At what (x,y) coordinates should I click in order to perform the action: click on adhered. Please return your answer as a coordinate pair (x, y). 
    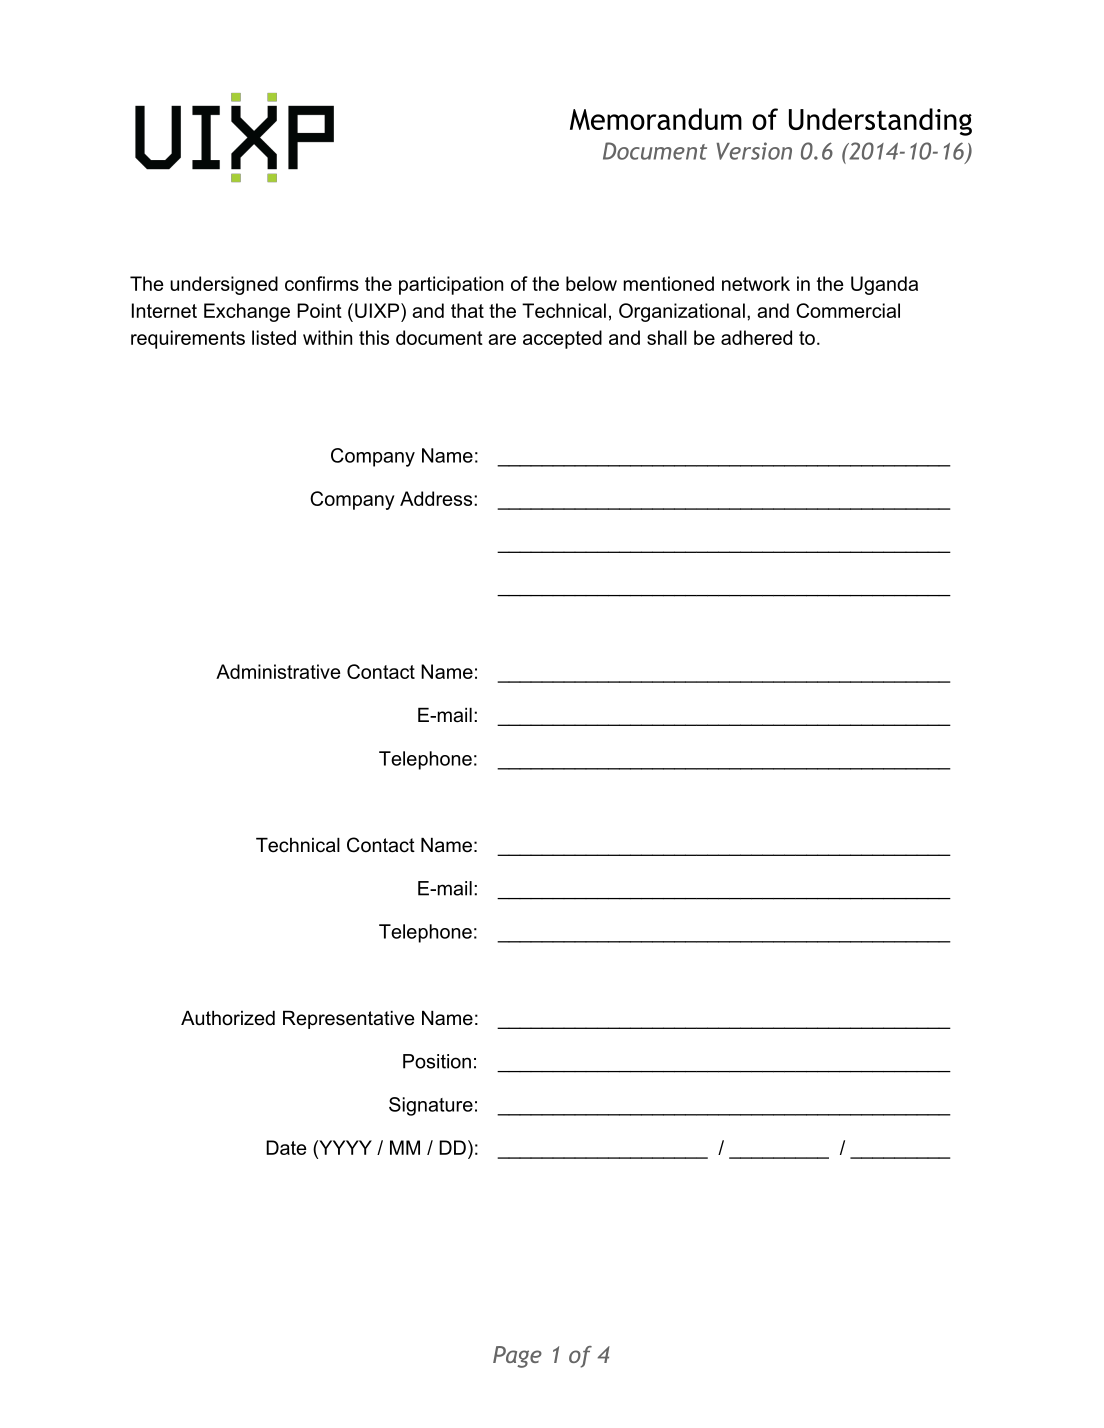
    Looking at the image, I should click on (756, 337).
